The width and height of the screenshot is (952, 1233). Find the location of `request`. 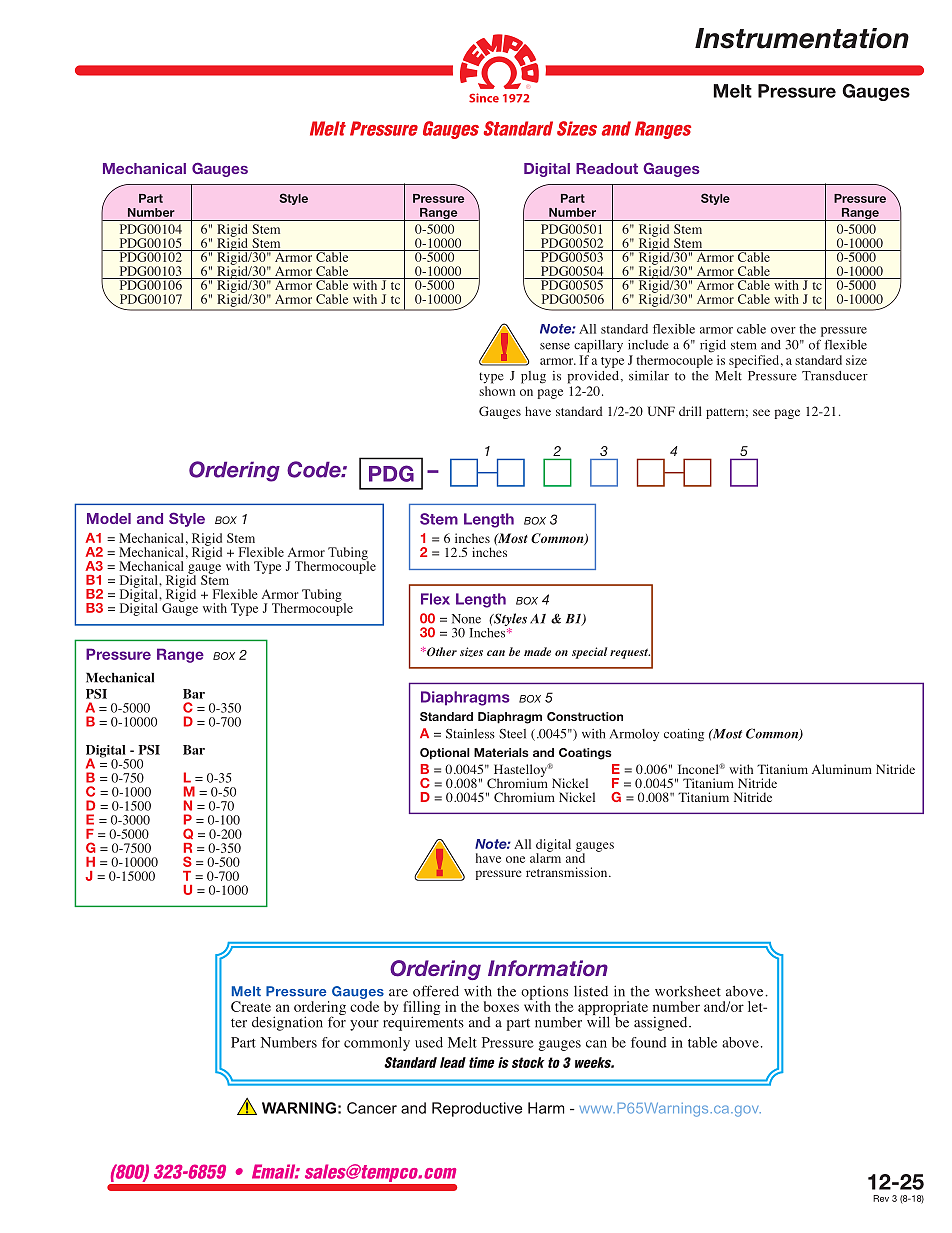

request is located at coordinates (630, 654).
